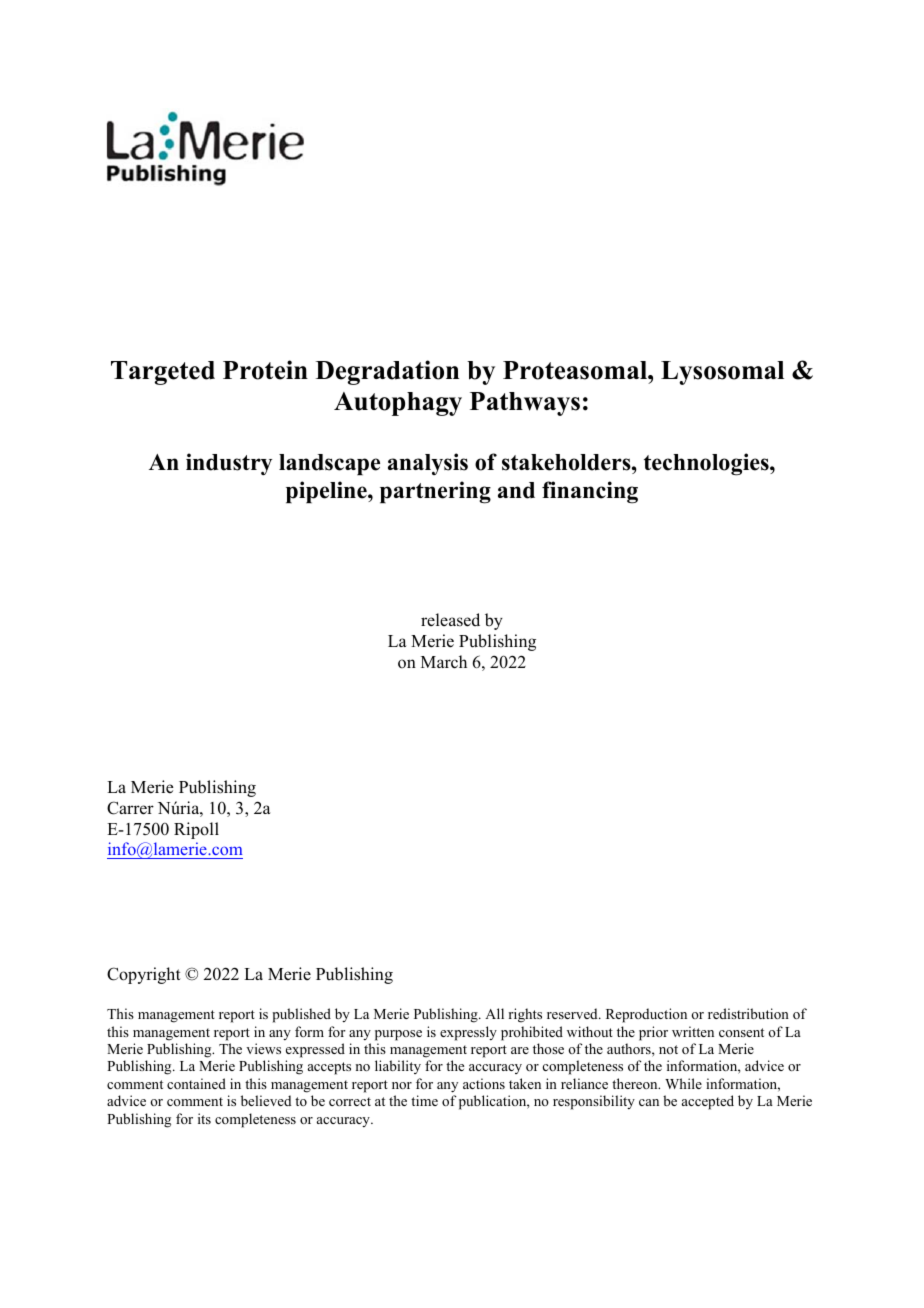  What do you see at coordinates (130, 808) in the document?
I see `Carrer` at bounding box center [130, 808].
